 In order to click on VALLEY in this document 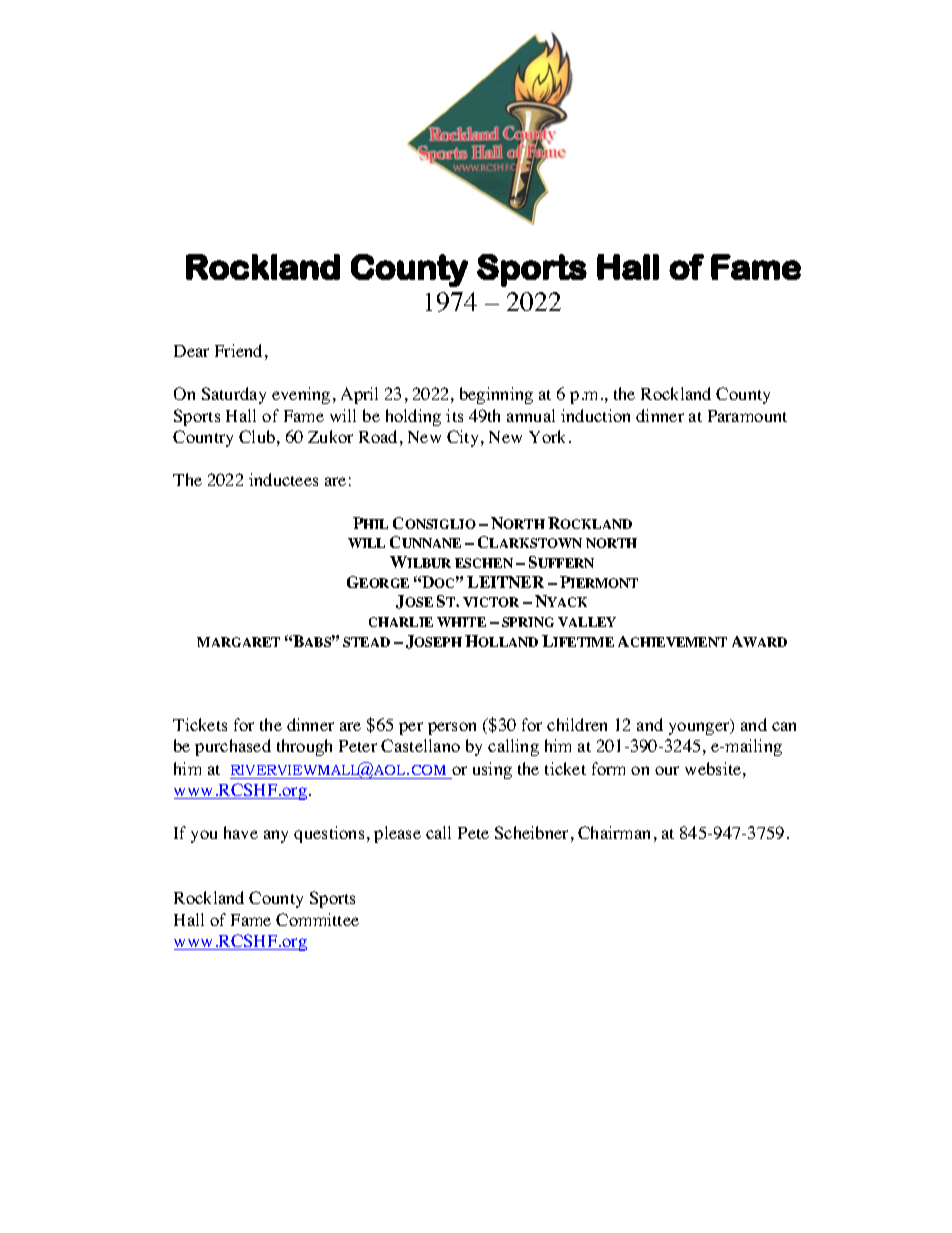, I will do `click(587, 622)`.
